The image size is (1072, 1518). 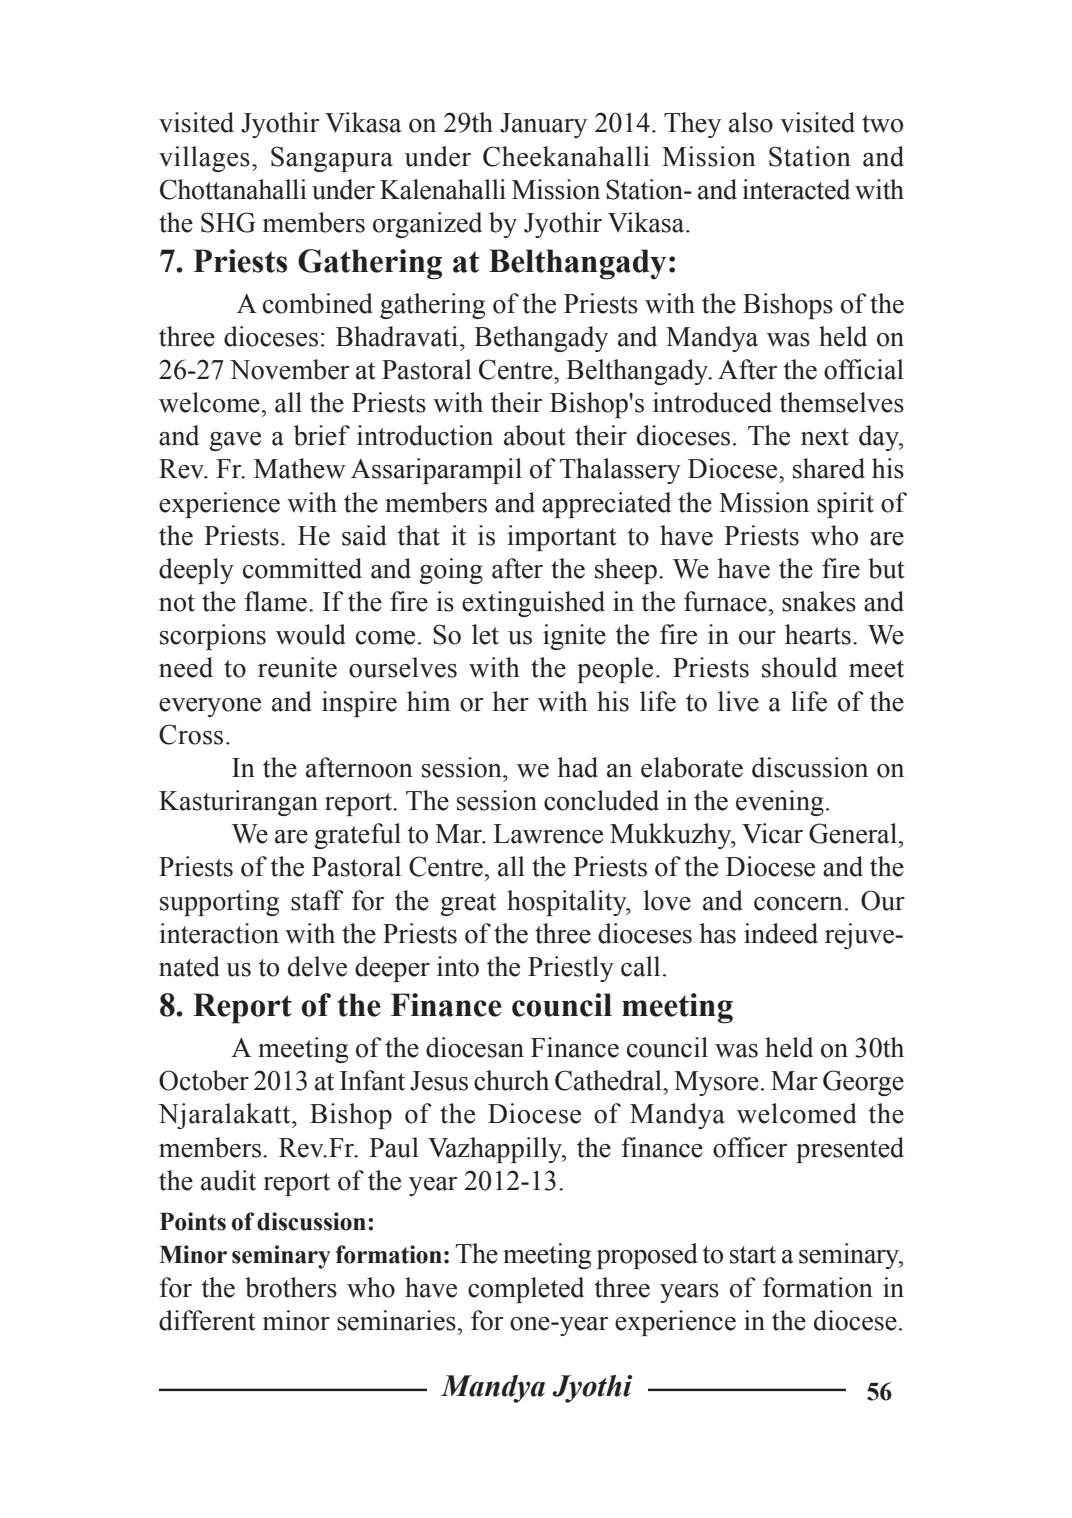 I want to click on completed, so click(x=526, y=1290).
